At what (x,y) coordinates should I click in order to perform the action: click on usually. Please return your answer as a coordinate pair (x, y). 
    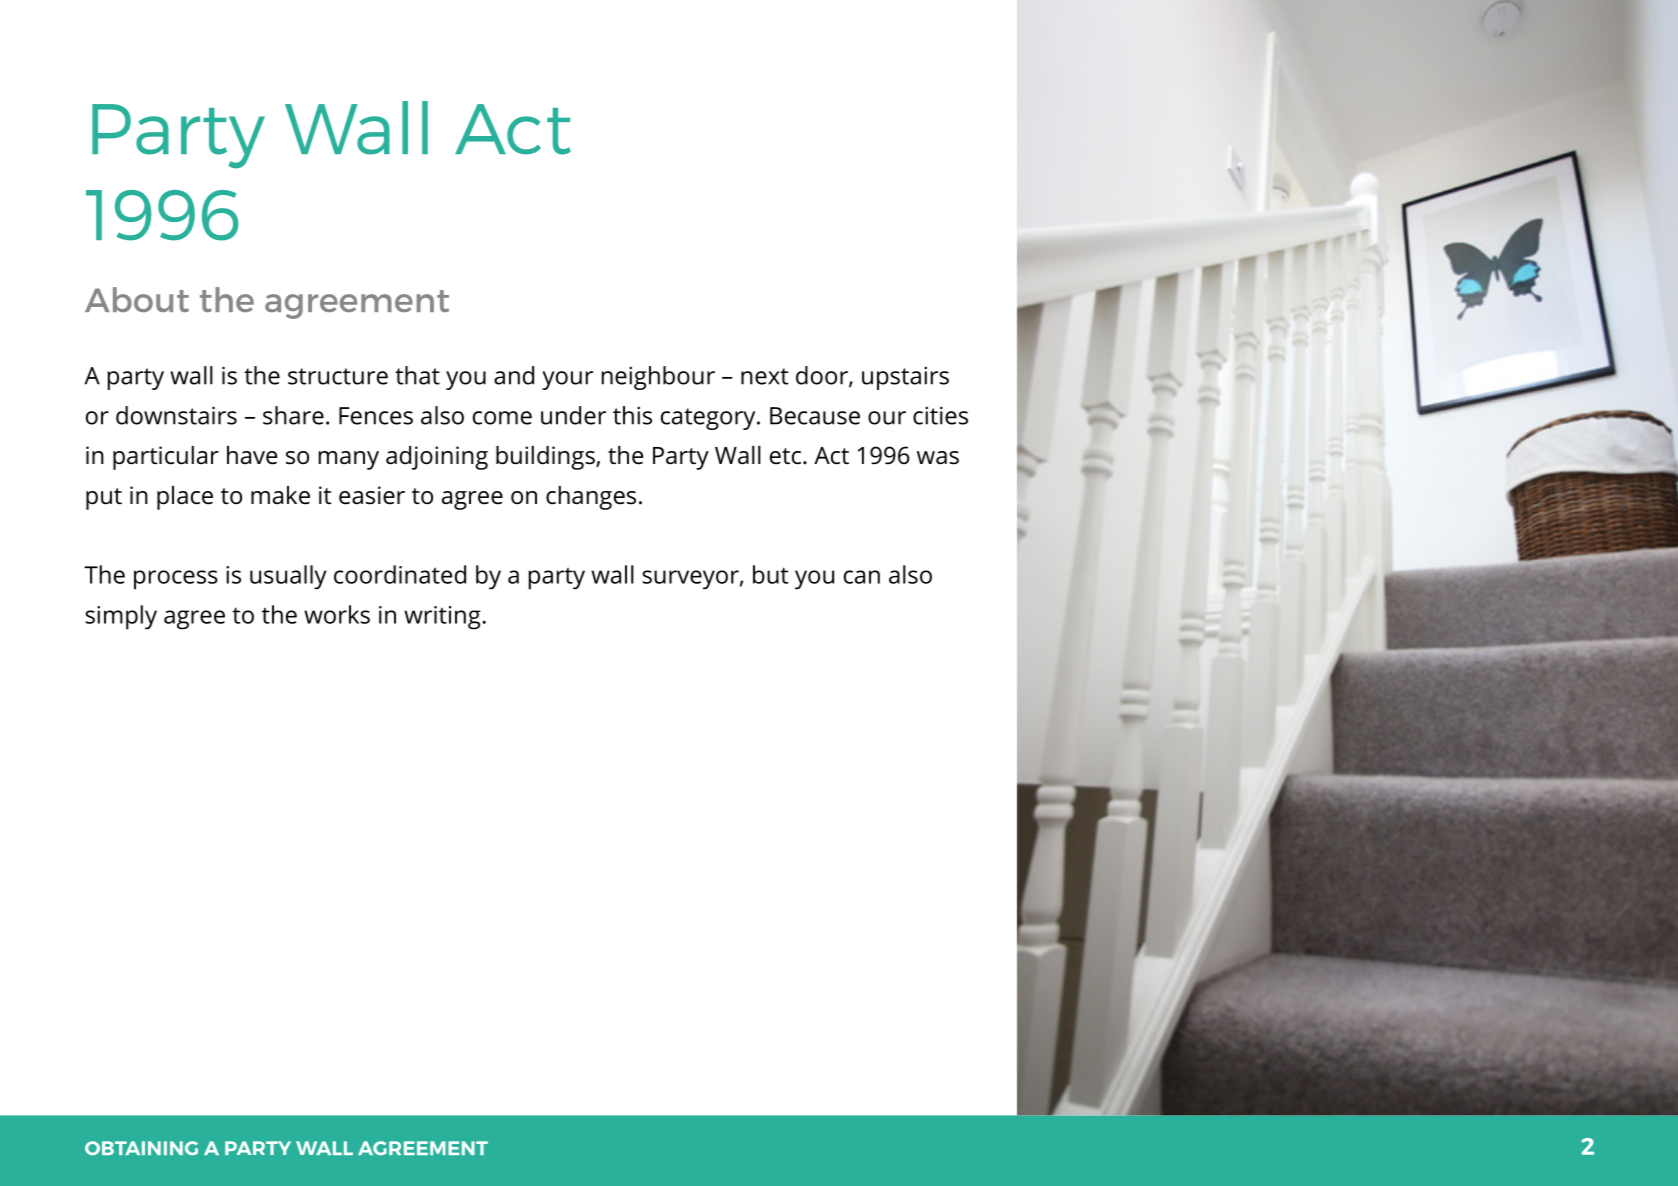
    Looking at the image, I should click on (288, 577).
